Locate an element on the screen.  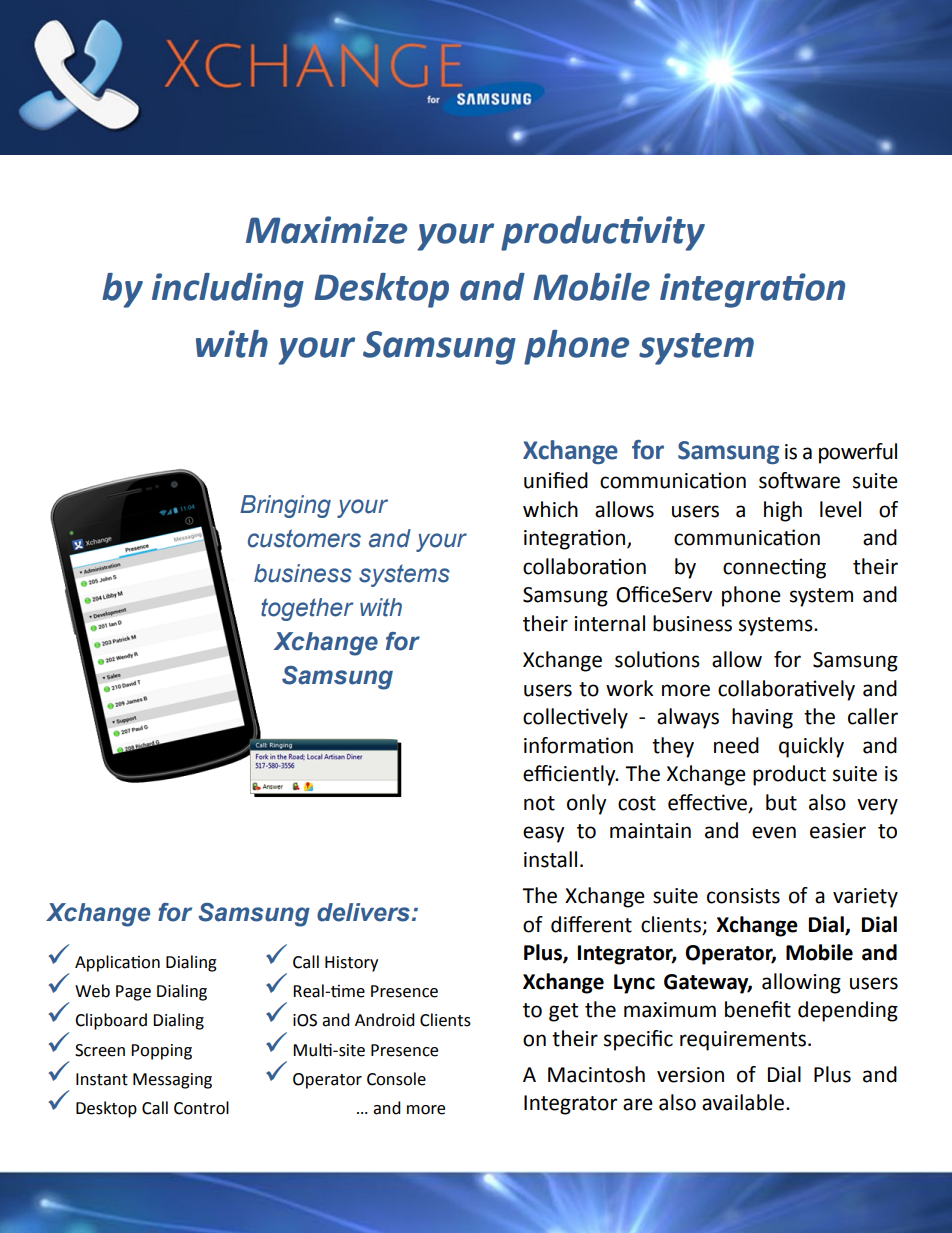
including is located at coordinates (228, 290).
